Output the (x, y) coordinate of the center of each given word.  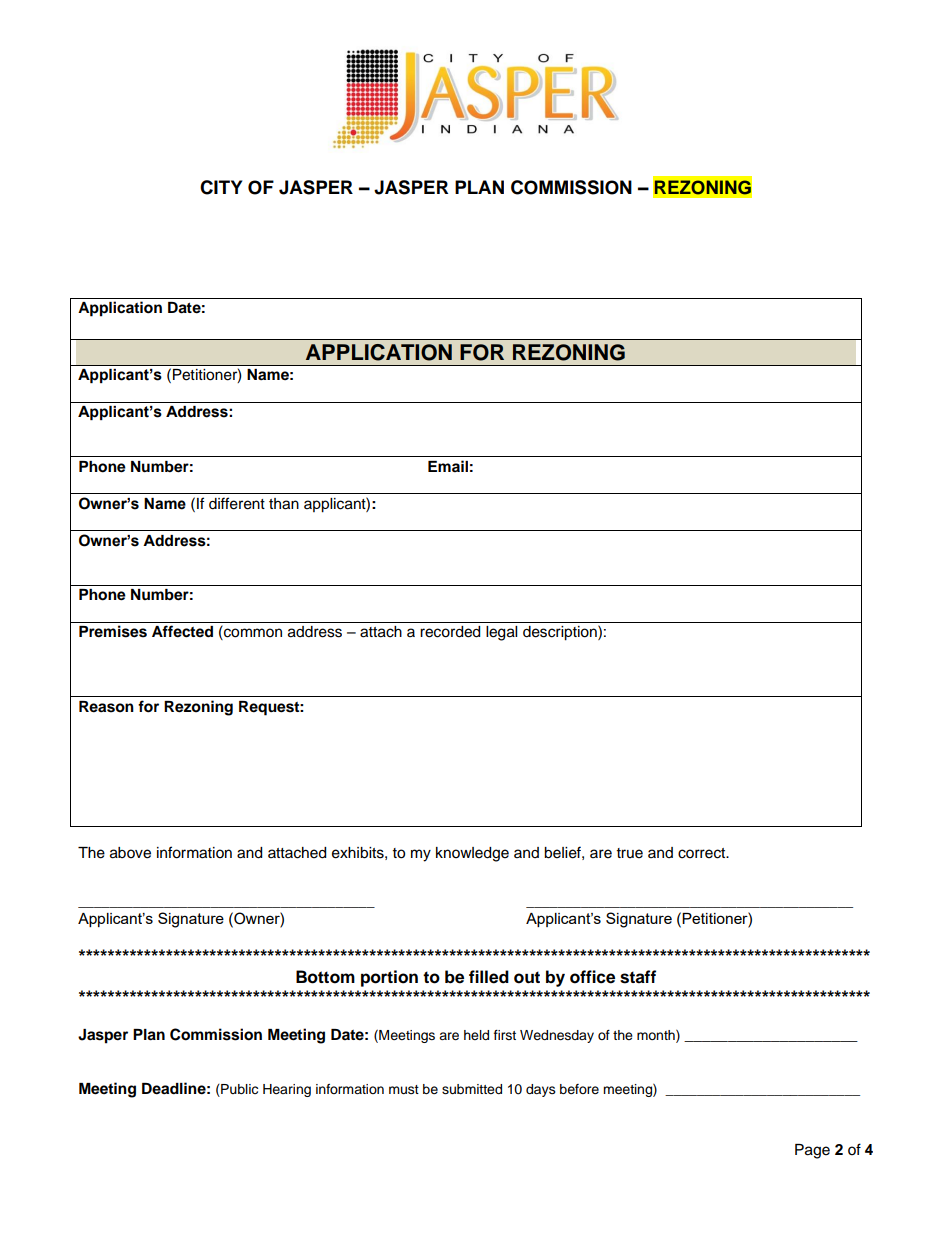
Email (448, 466)
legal (501, 633)
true (630, 853)
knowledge (472, 854)
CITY (221, 187)
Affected (182, 631)
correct (703, 853)
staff (638, 977)
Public (238, 1090)
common (252, 634)
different (237, 503)
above (130, 853)
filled (489, 977)
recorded (450, 632)
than (284, 504)
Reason (106, 707)
